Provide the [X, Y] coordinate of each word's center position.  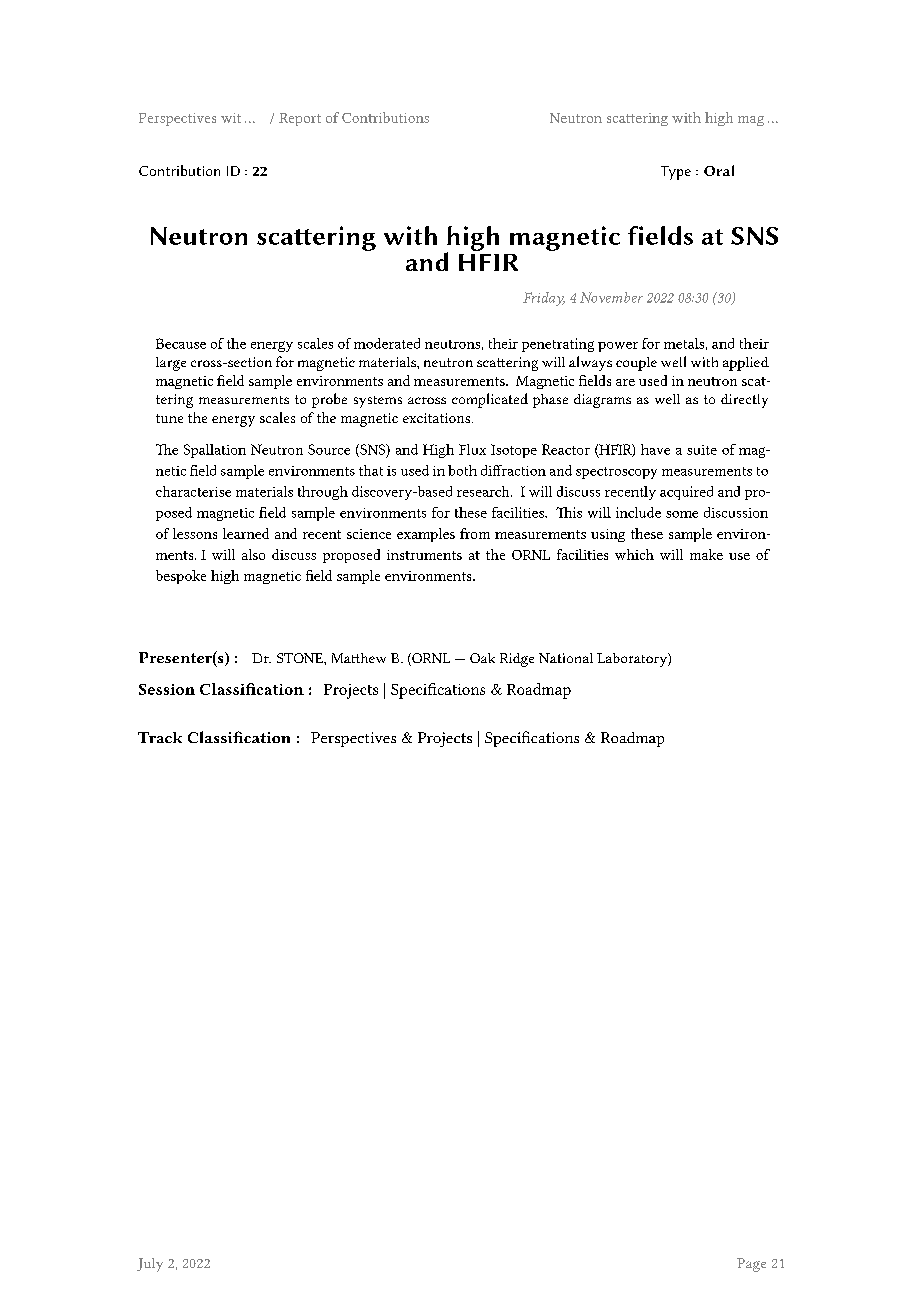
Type [676, 173]
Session [167, 689]
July [150, 1265]
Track [160, 737]
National [566, 658]
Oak [482, 658]
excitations [438, 418]
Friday [544, 299]
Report [300, 119]
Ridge [517, 660]
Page [751, 1265]
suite [702, 450]
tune [169, 418]
